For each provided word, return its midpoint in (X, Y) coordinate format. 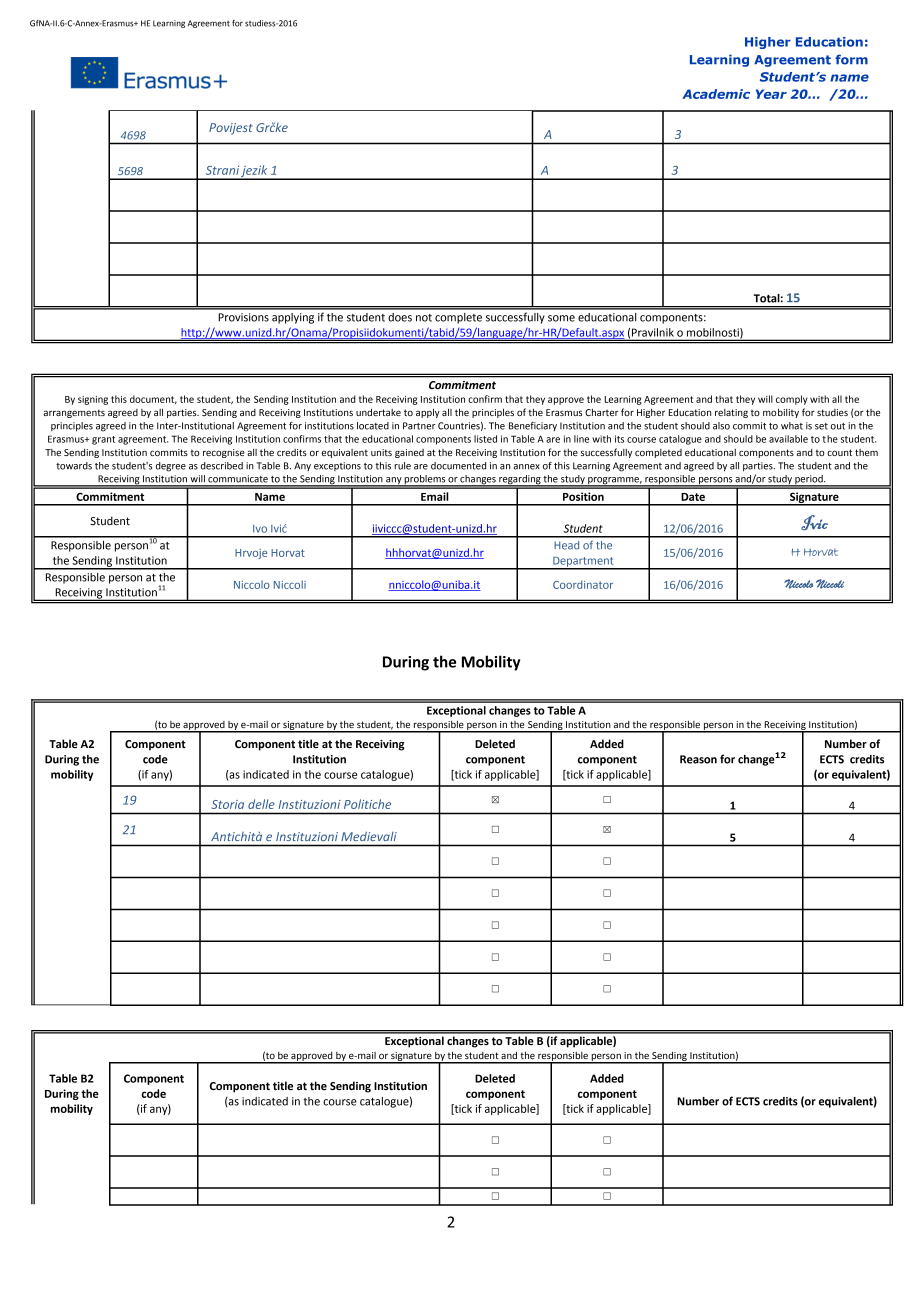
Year (771, 94)
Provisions (243, 317)
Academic (716, 94)
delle (261, 804)
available (788, 439)
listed (485, 439)
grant (103, 440)
